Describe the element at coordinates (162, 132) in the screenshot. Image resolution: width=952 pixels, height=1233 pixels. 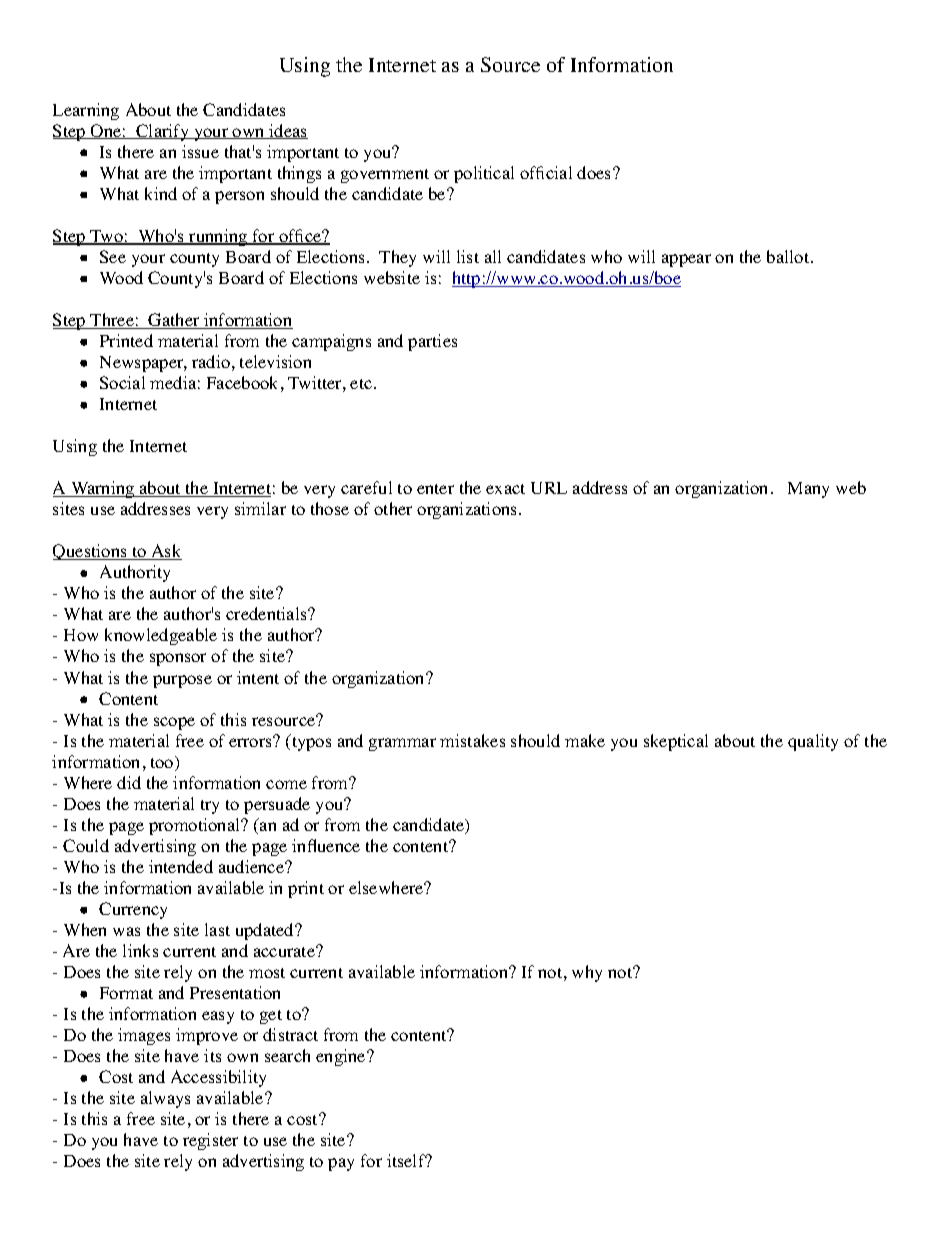
I see `Clarify` at that location.
